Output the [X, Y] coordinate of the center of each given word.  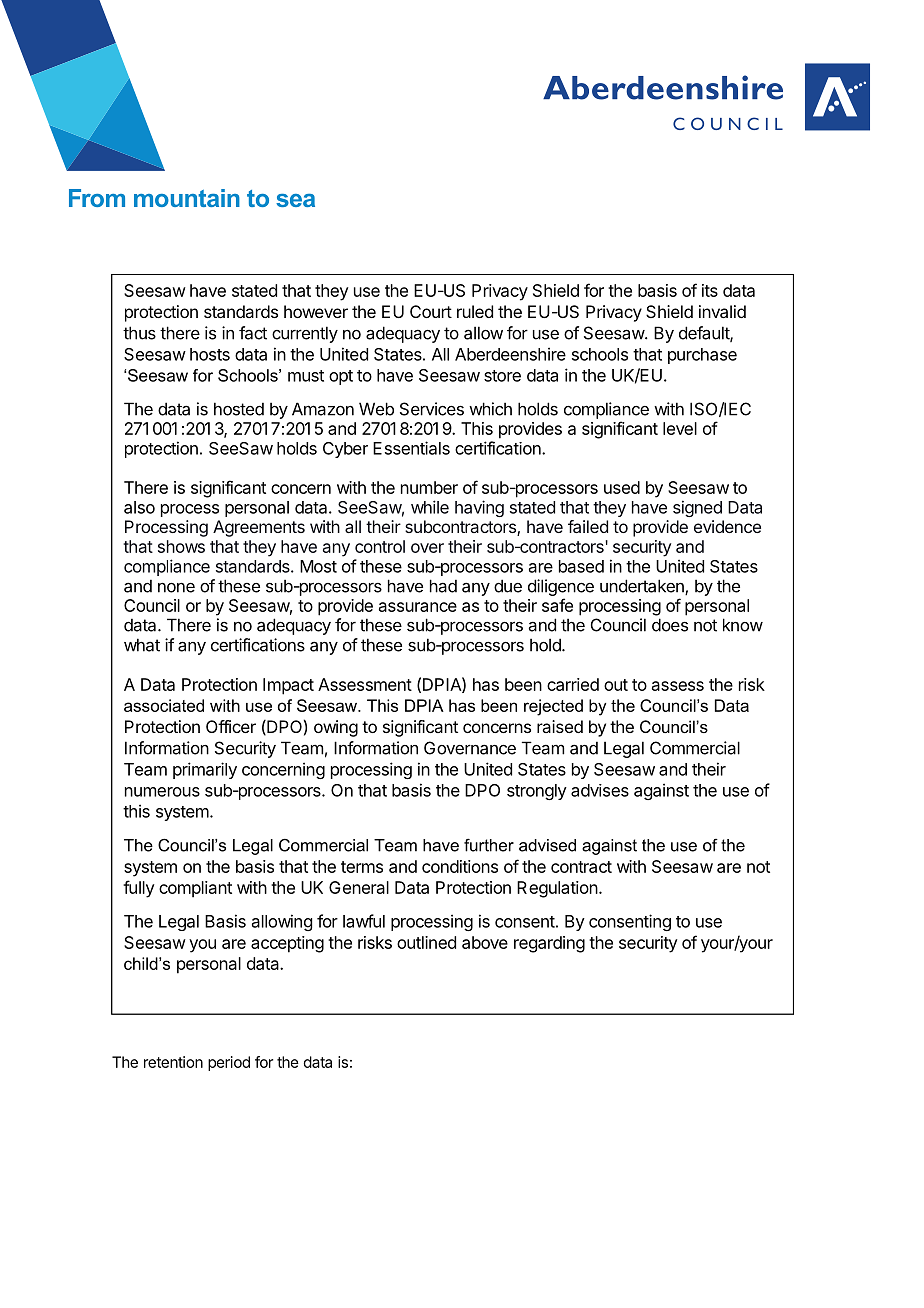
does [670, 625]
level [680, 428]
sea [295, 200]
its [710, 290]
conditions [460, 866]
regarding [549, 944]
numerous [162, 792]
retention [173, 1062]
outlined [426, 942]
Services [432, 409]
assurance [418, 607]
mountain [187, 198]
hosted [239, 409]
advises [600, 790]
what [142, 645]
